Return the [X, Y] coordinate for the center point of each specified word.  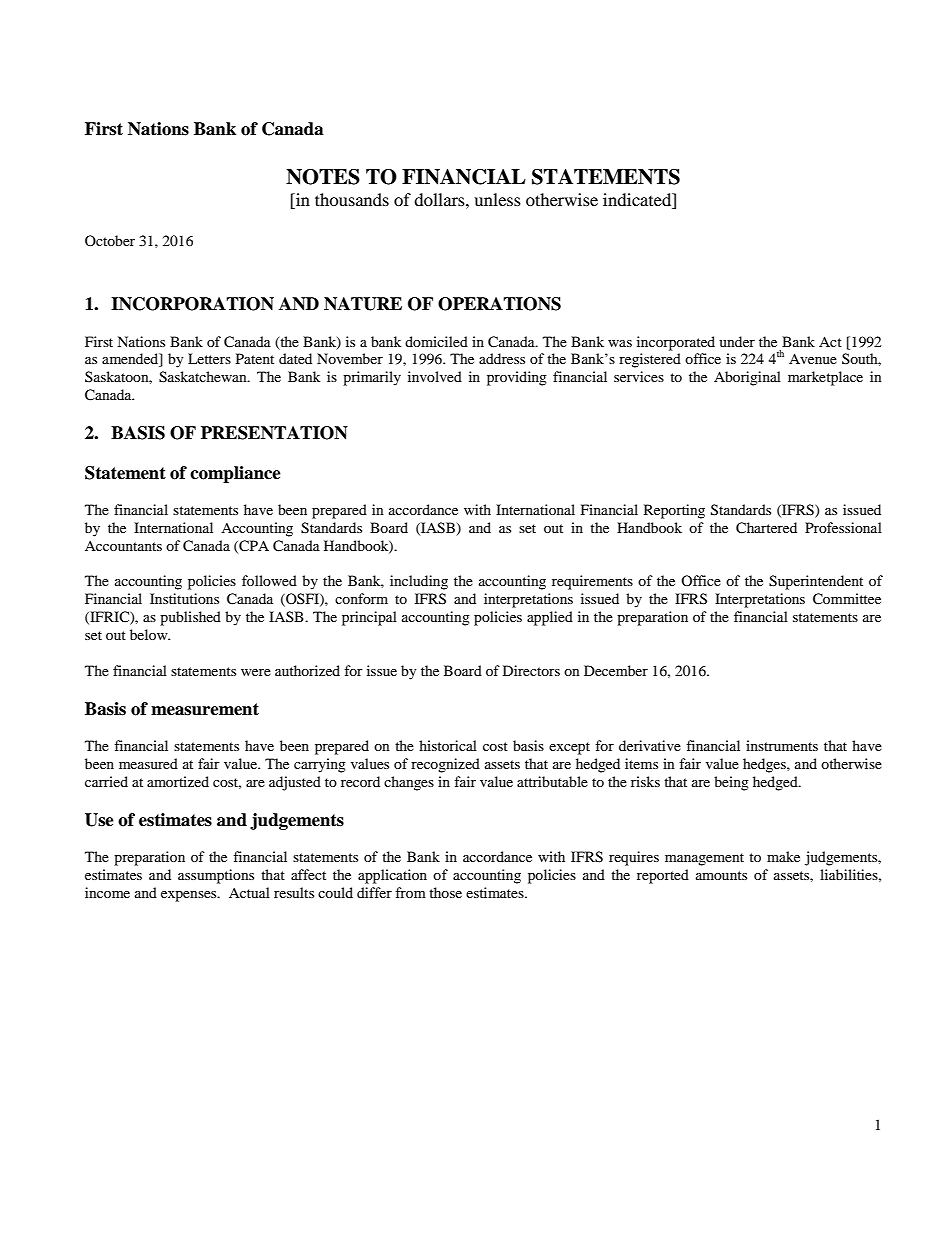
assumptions [216, 876]
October [110, 240]
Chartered [766, 528]
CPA [253, 546]
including [419, 582]
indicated [638, 201]
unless [497, 199]
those [445, 892]
